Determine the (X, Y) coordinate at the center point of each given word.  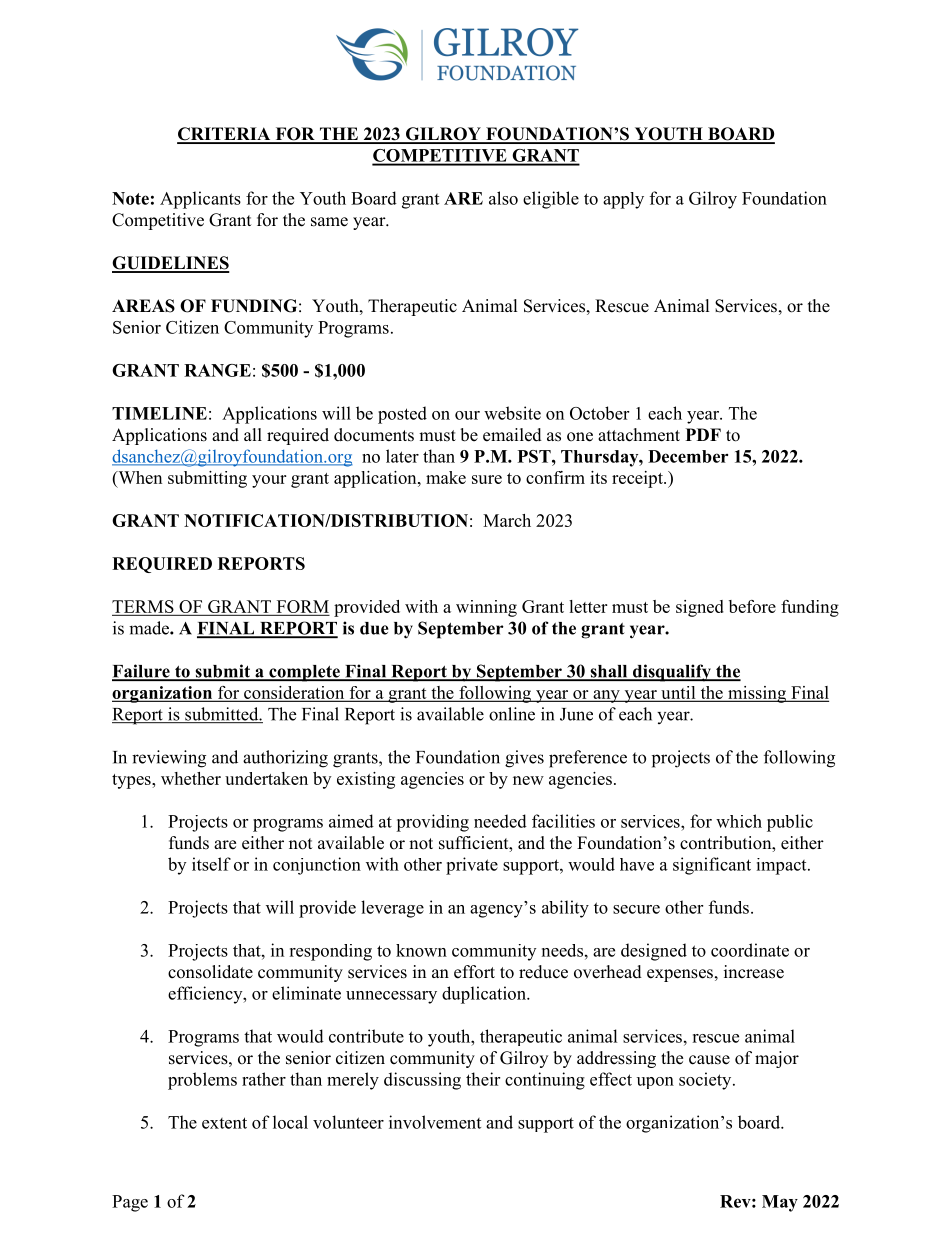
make (446, 477)
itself (211, 864)
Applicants (200, 200)
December (688, 456)
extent (224, 1123)
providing (432, 823)
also (503, 198)
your (269, 481)
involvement (435, 1122)
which (739, 821)
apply (623, 200)
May (780, 1203)
